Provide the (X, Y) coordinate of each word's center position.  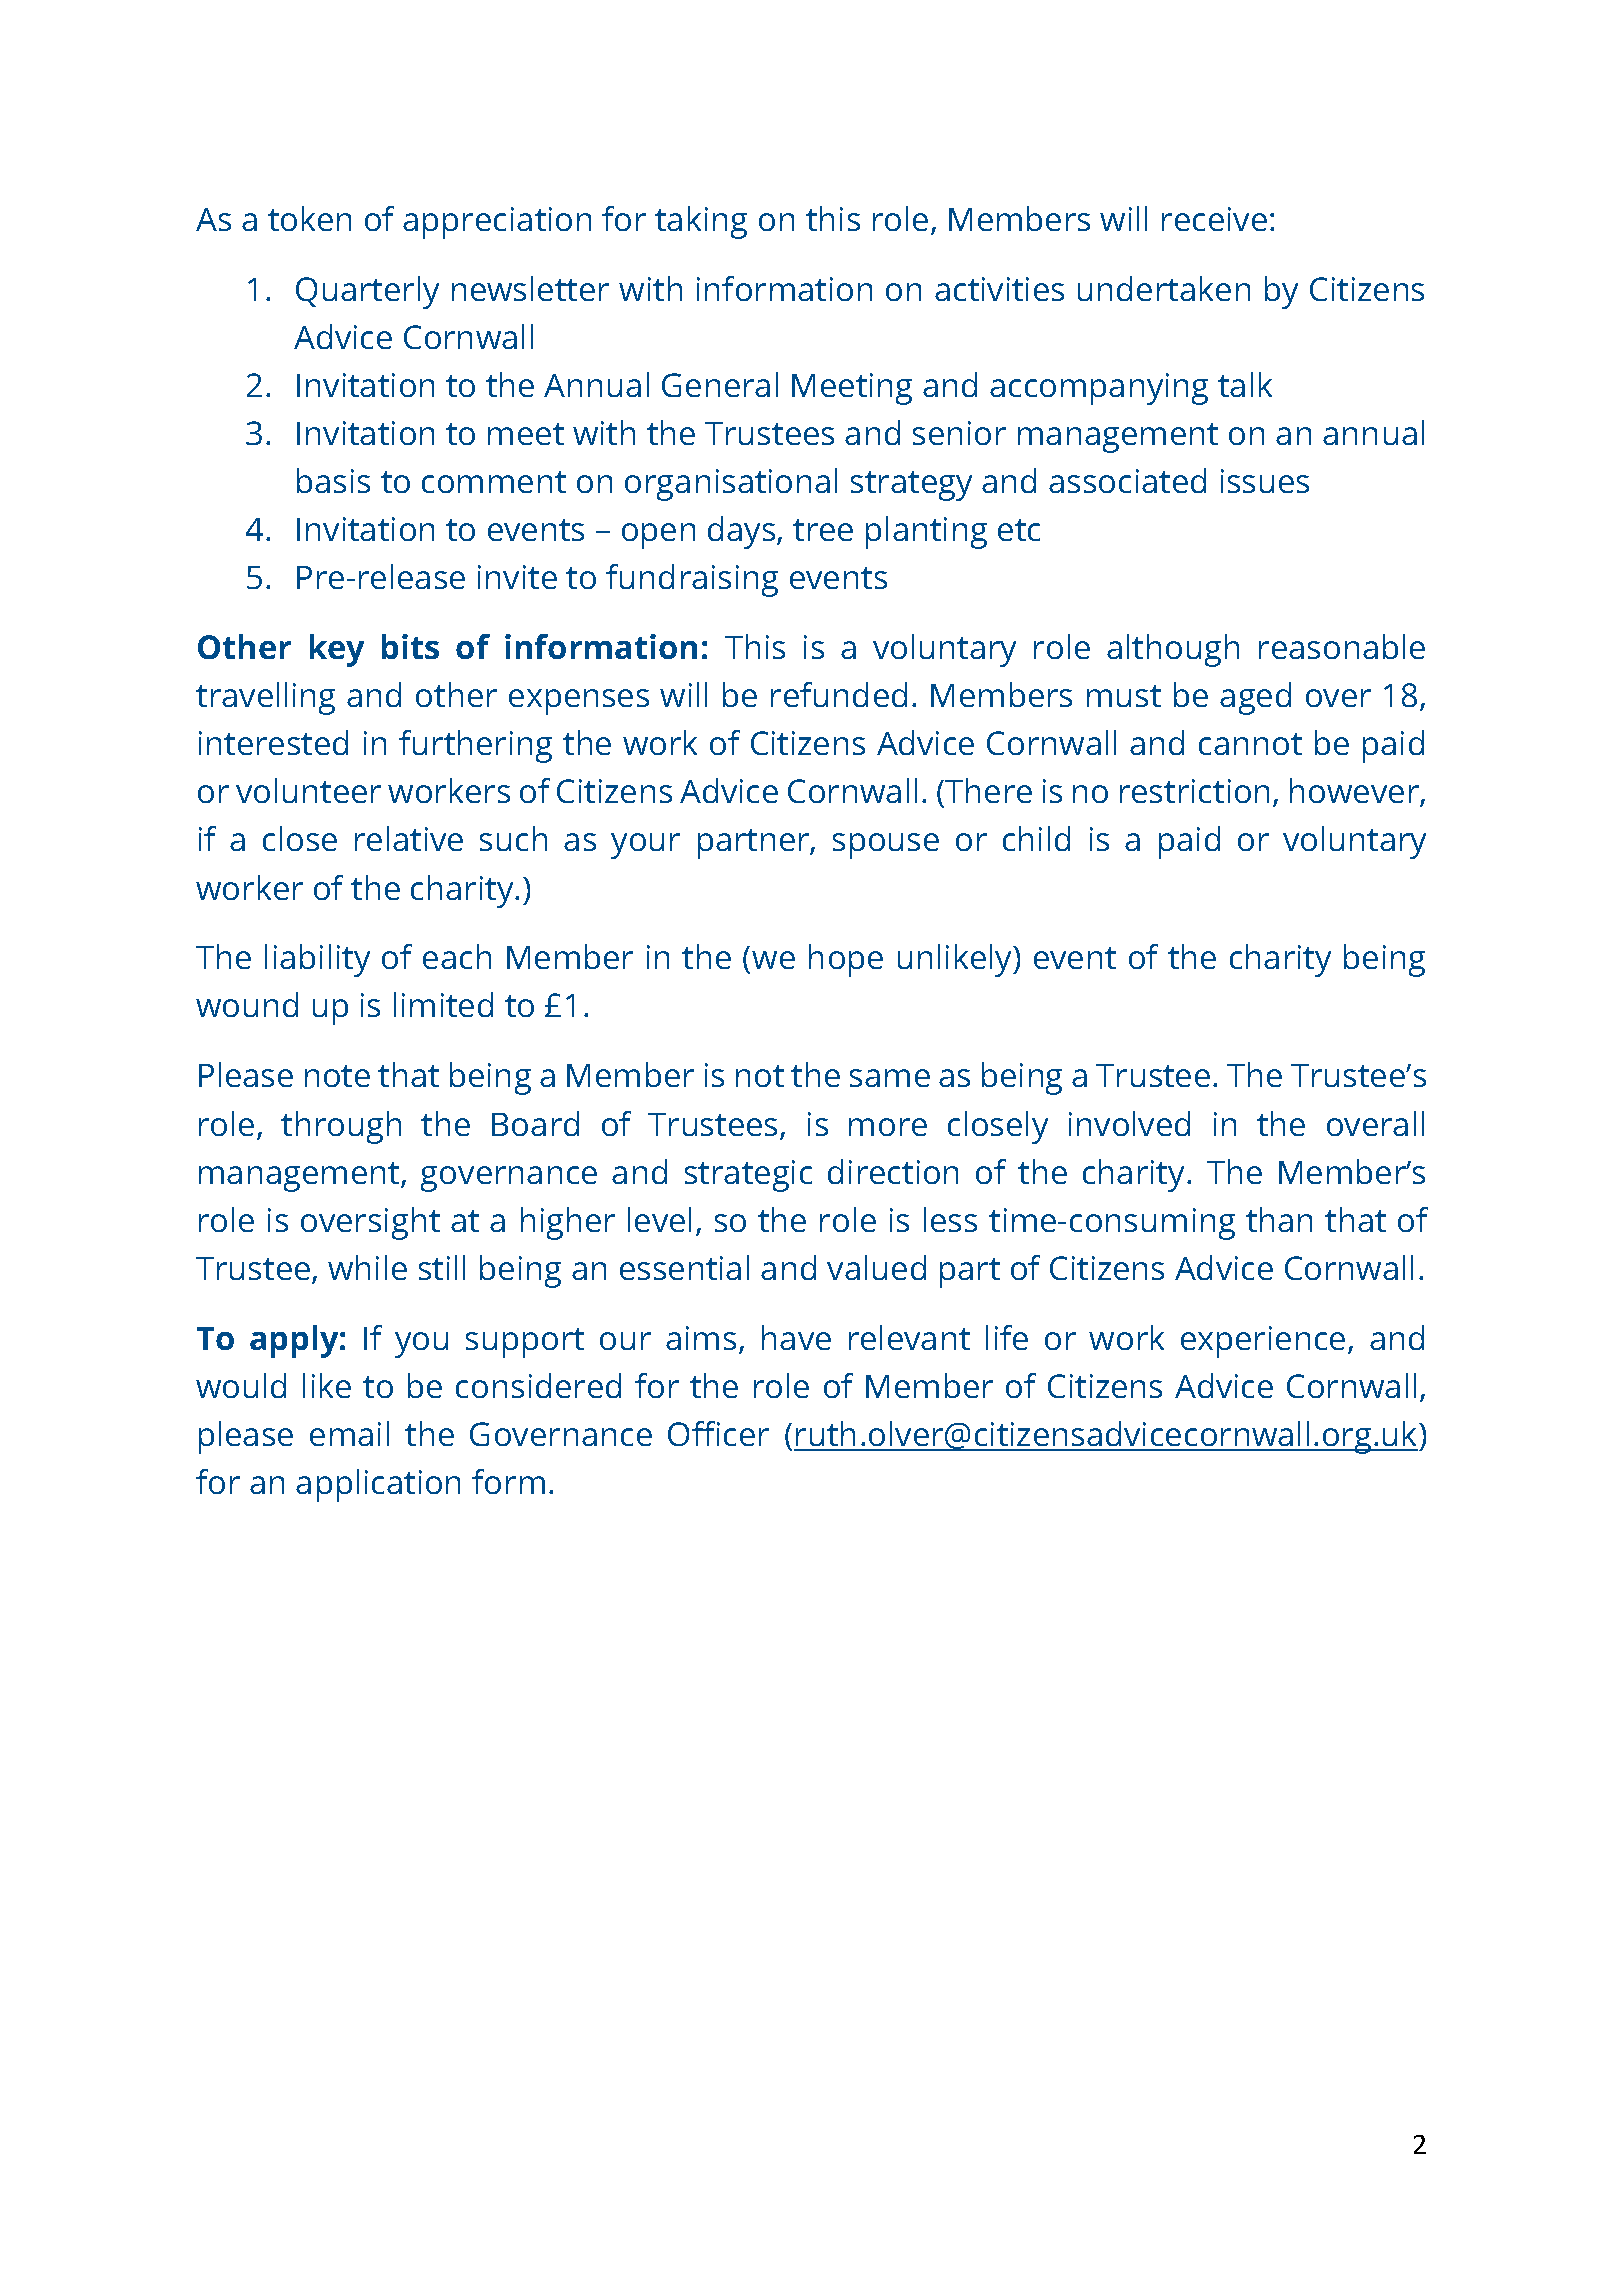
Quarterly (367, 292)
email (349, 1433)
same (890, 1078)
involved (1129, 1123)
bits (410, 646)
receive (1214, 219)
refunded (839, 694)
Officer (718, 1433)
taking (701, 222)
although (1173, 650)
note (337, 1076)
